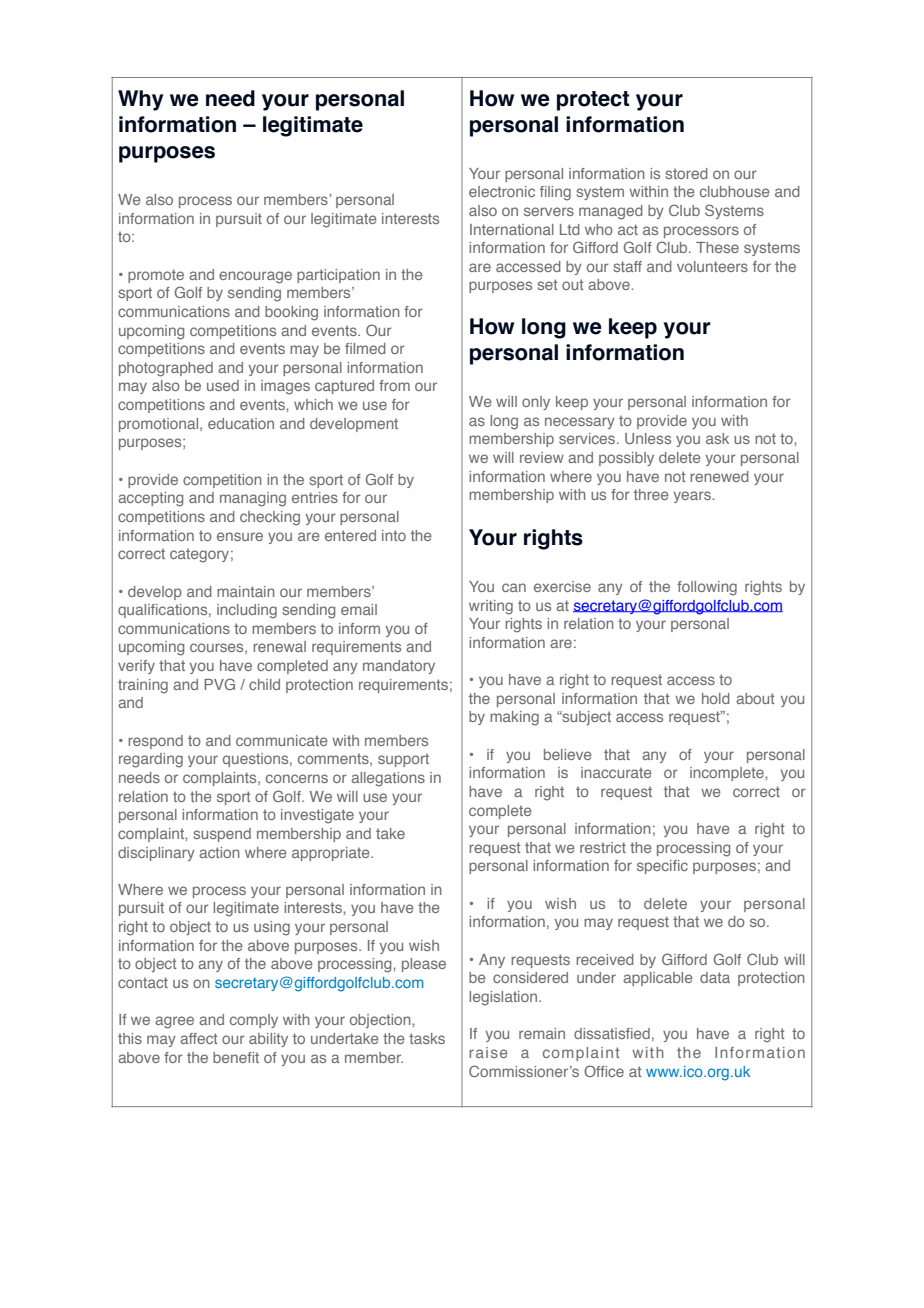 This document has width=924, height=1308. I want to click on appropriate, so click(332, 854).
